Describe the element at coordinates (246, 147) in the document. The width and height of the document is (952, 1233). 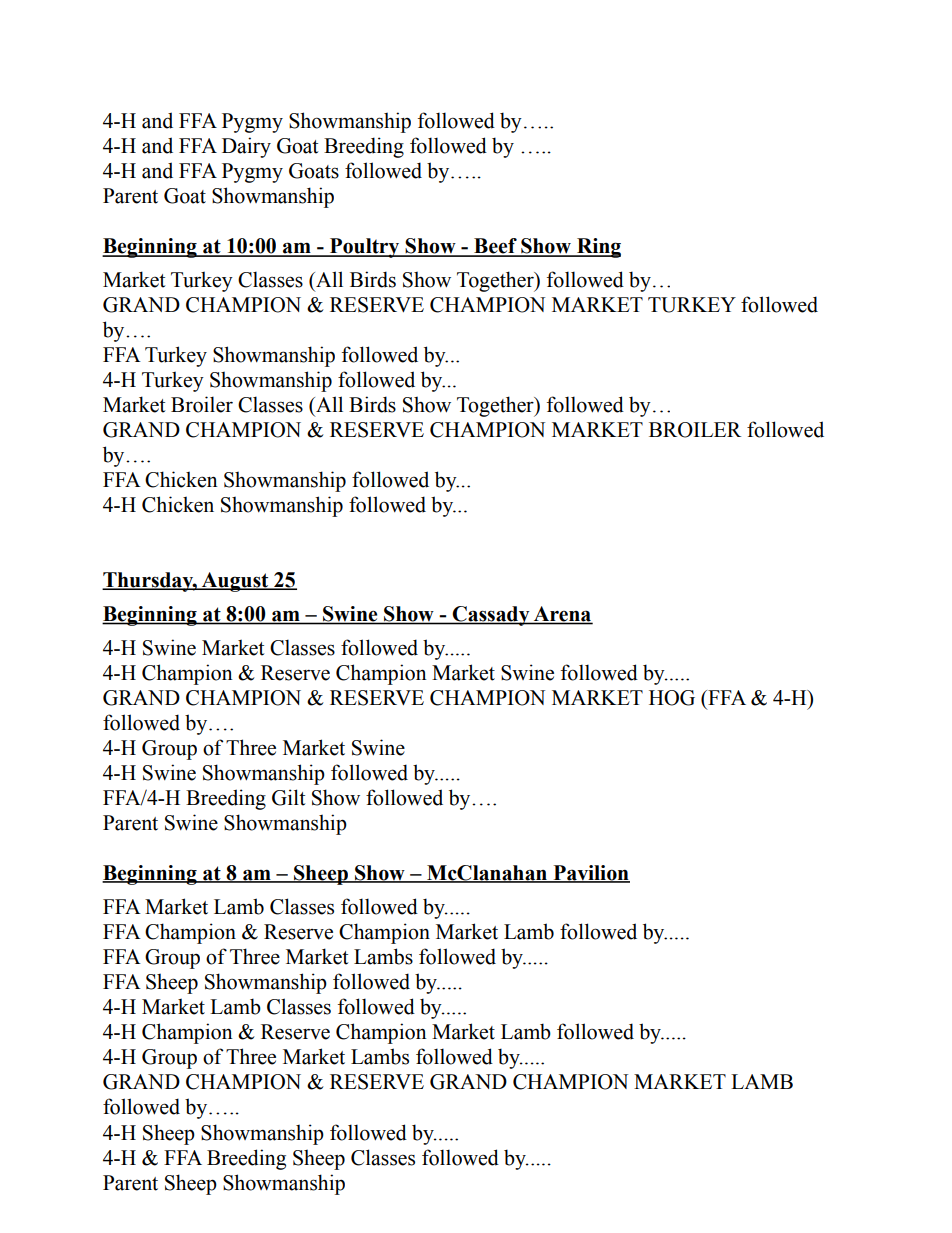
I see `Dairy` at that location.
